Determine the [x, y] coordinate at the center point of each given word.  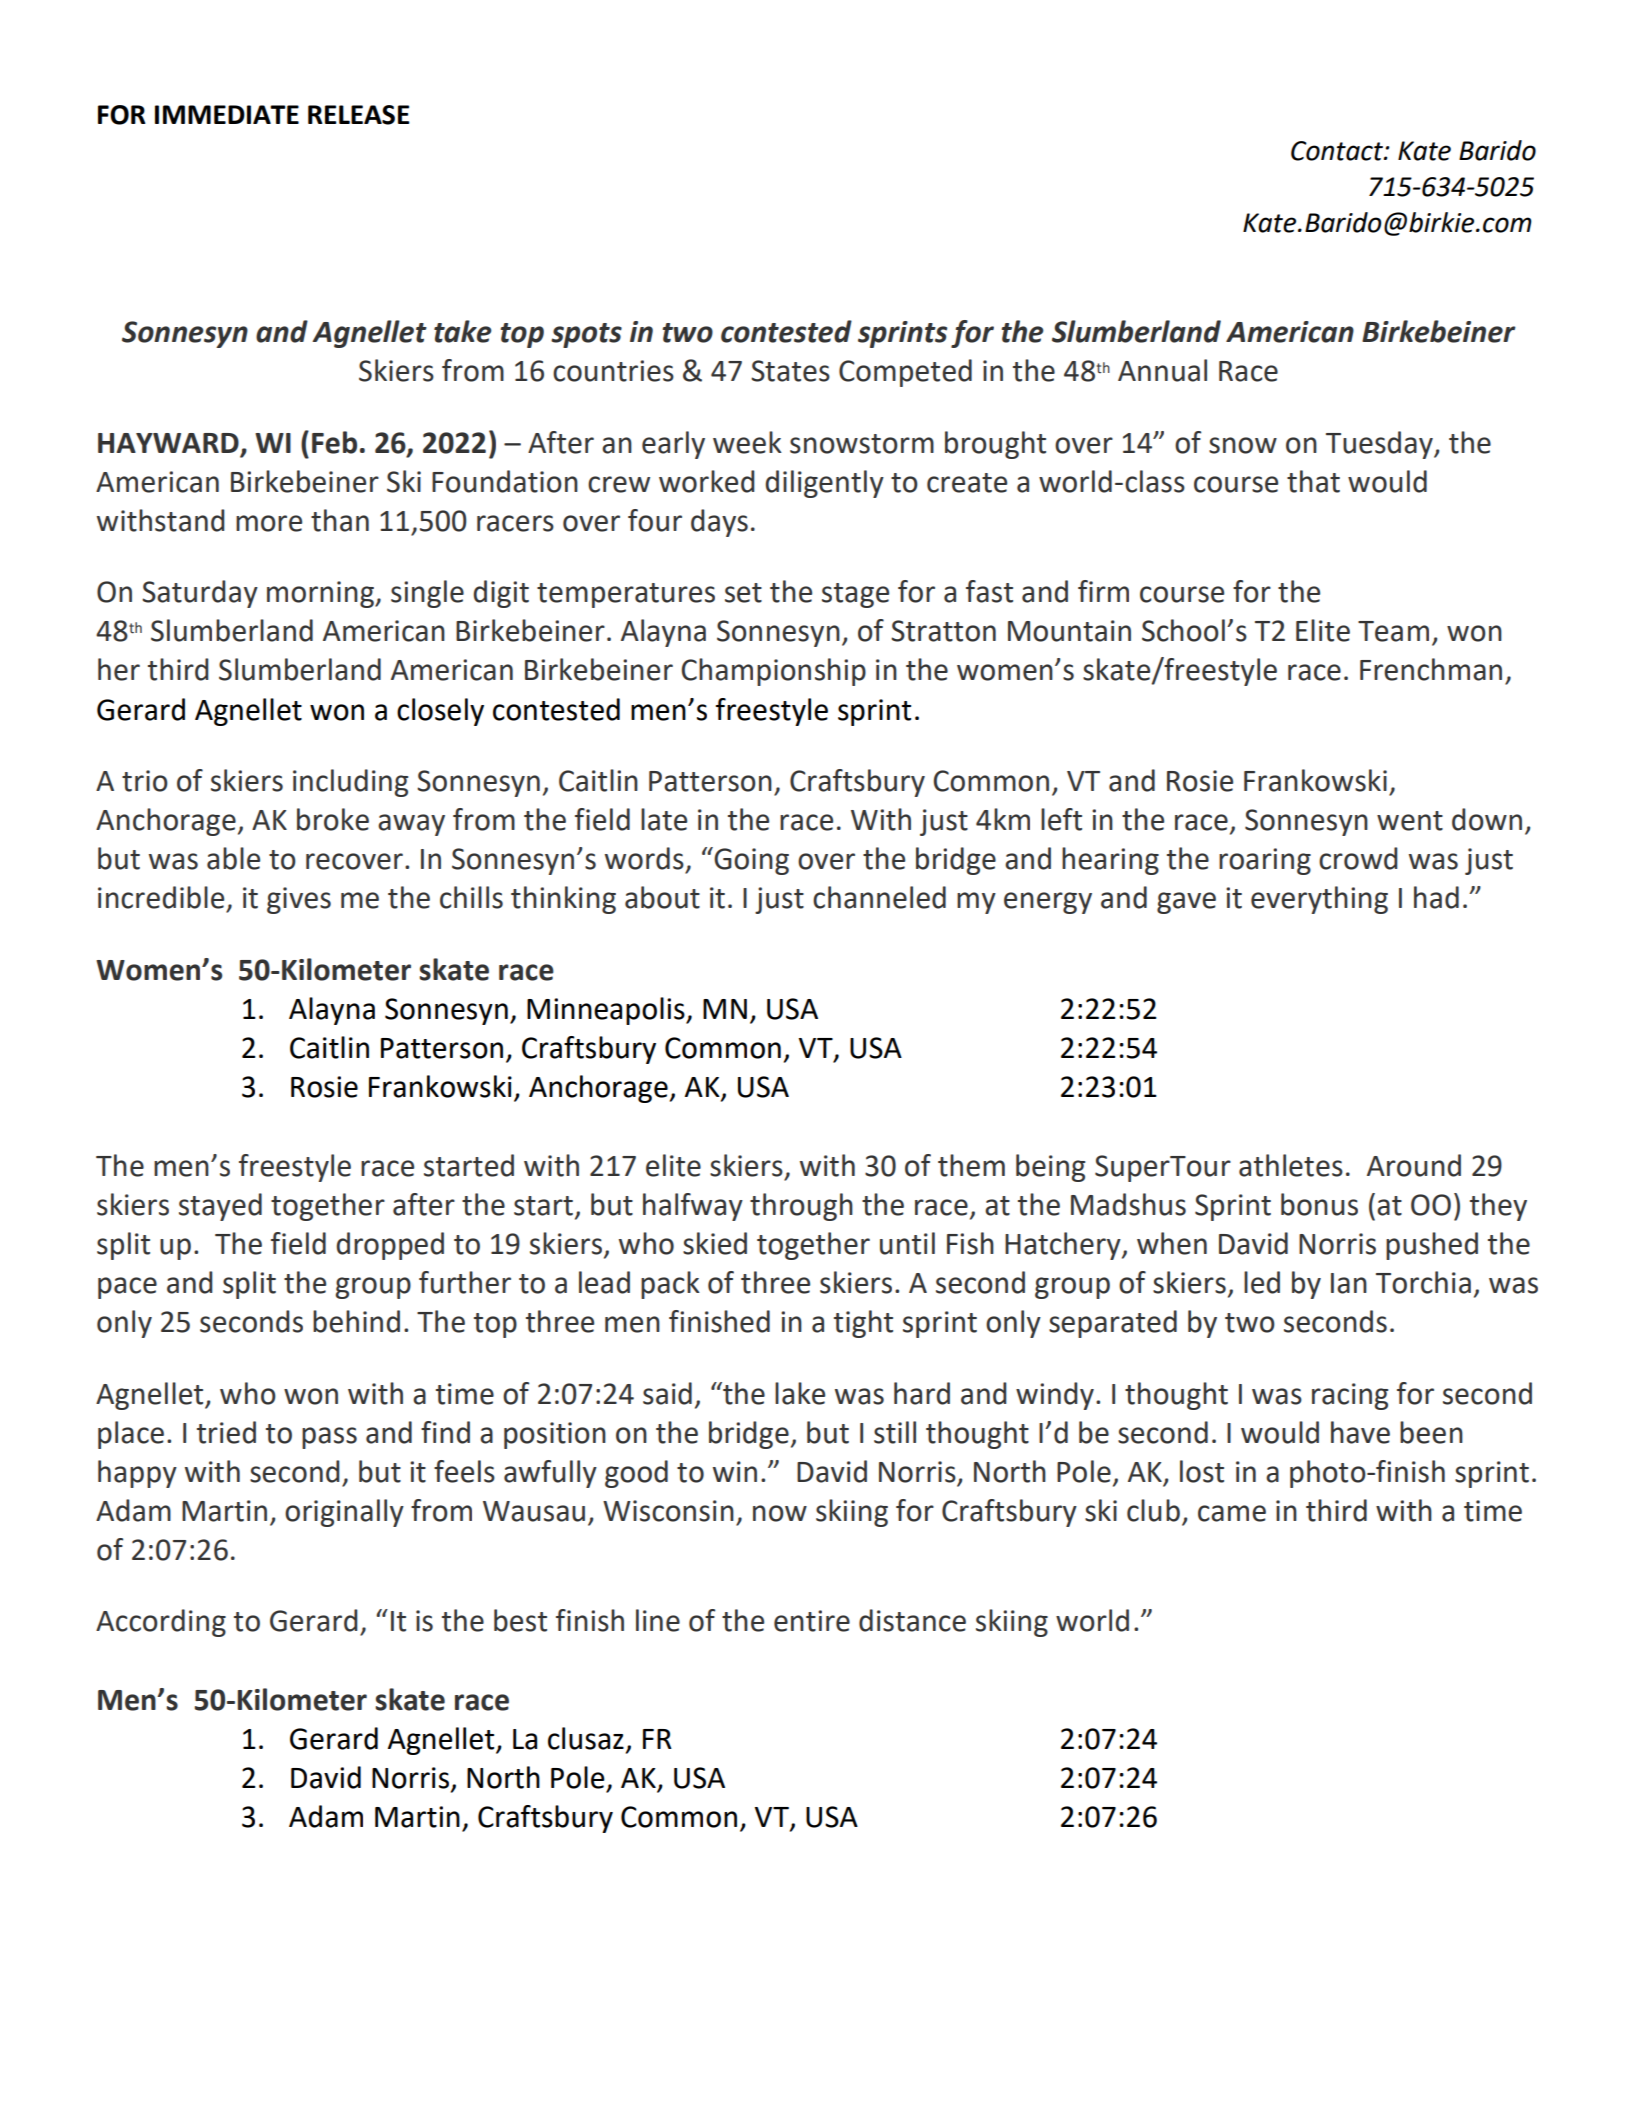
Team [1393, 631]
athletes [1291, 1165]
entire [812, 1621]
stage [855, 595]
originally [344, 1513]
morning [321, 594]
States [790, 371]
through [801, 1207]
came [1232, 1513]
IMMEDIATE [227, 114]
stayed [220, 1207]
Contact [1338, 151]
